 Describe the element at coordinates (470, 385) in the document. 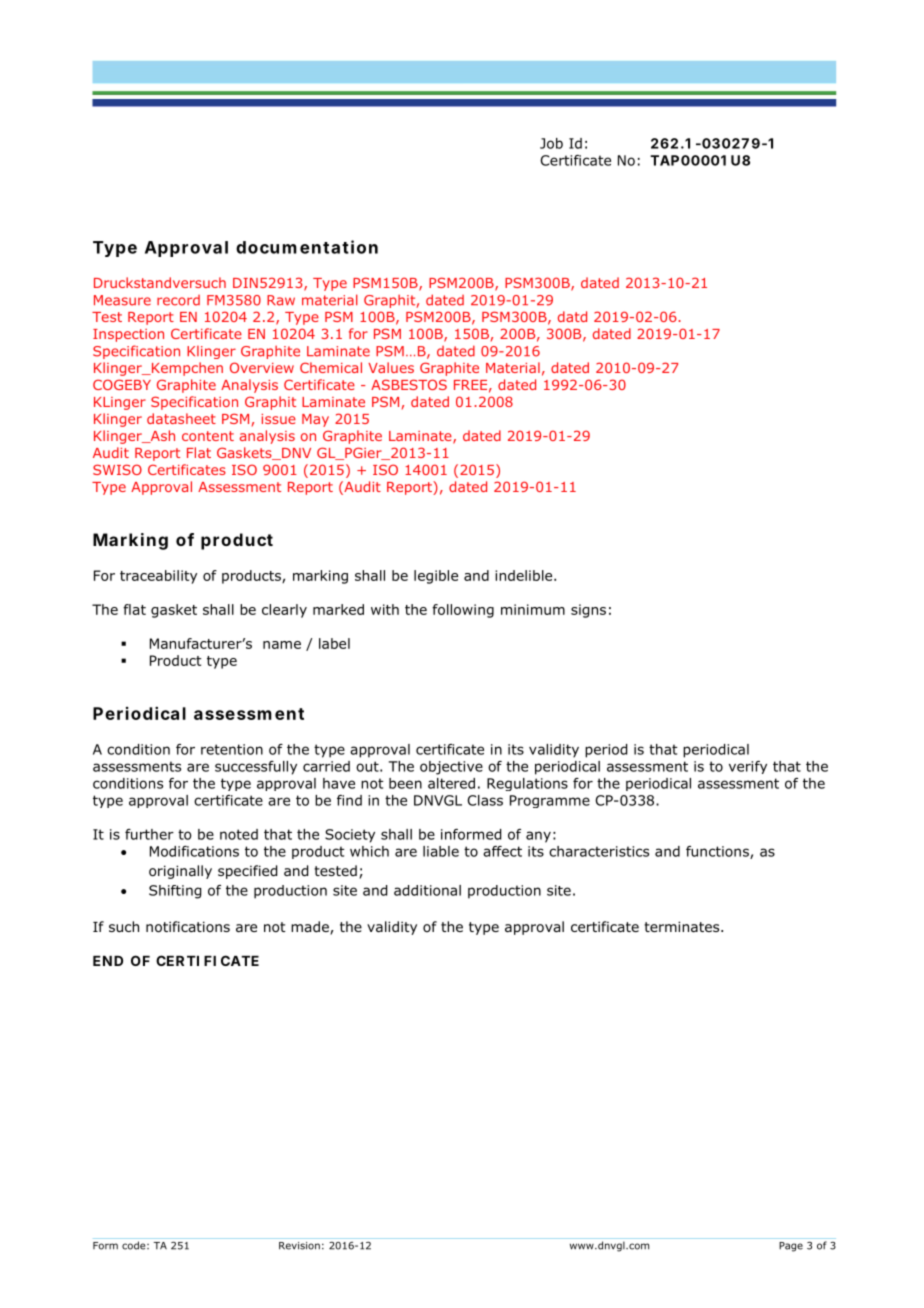

I see `FREE` at that location.
